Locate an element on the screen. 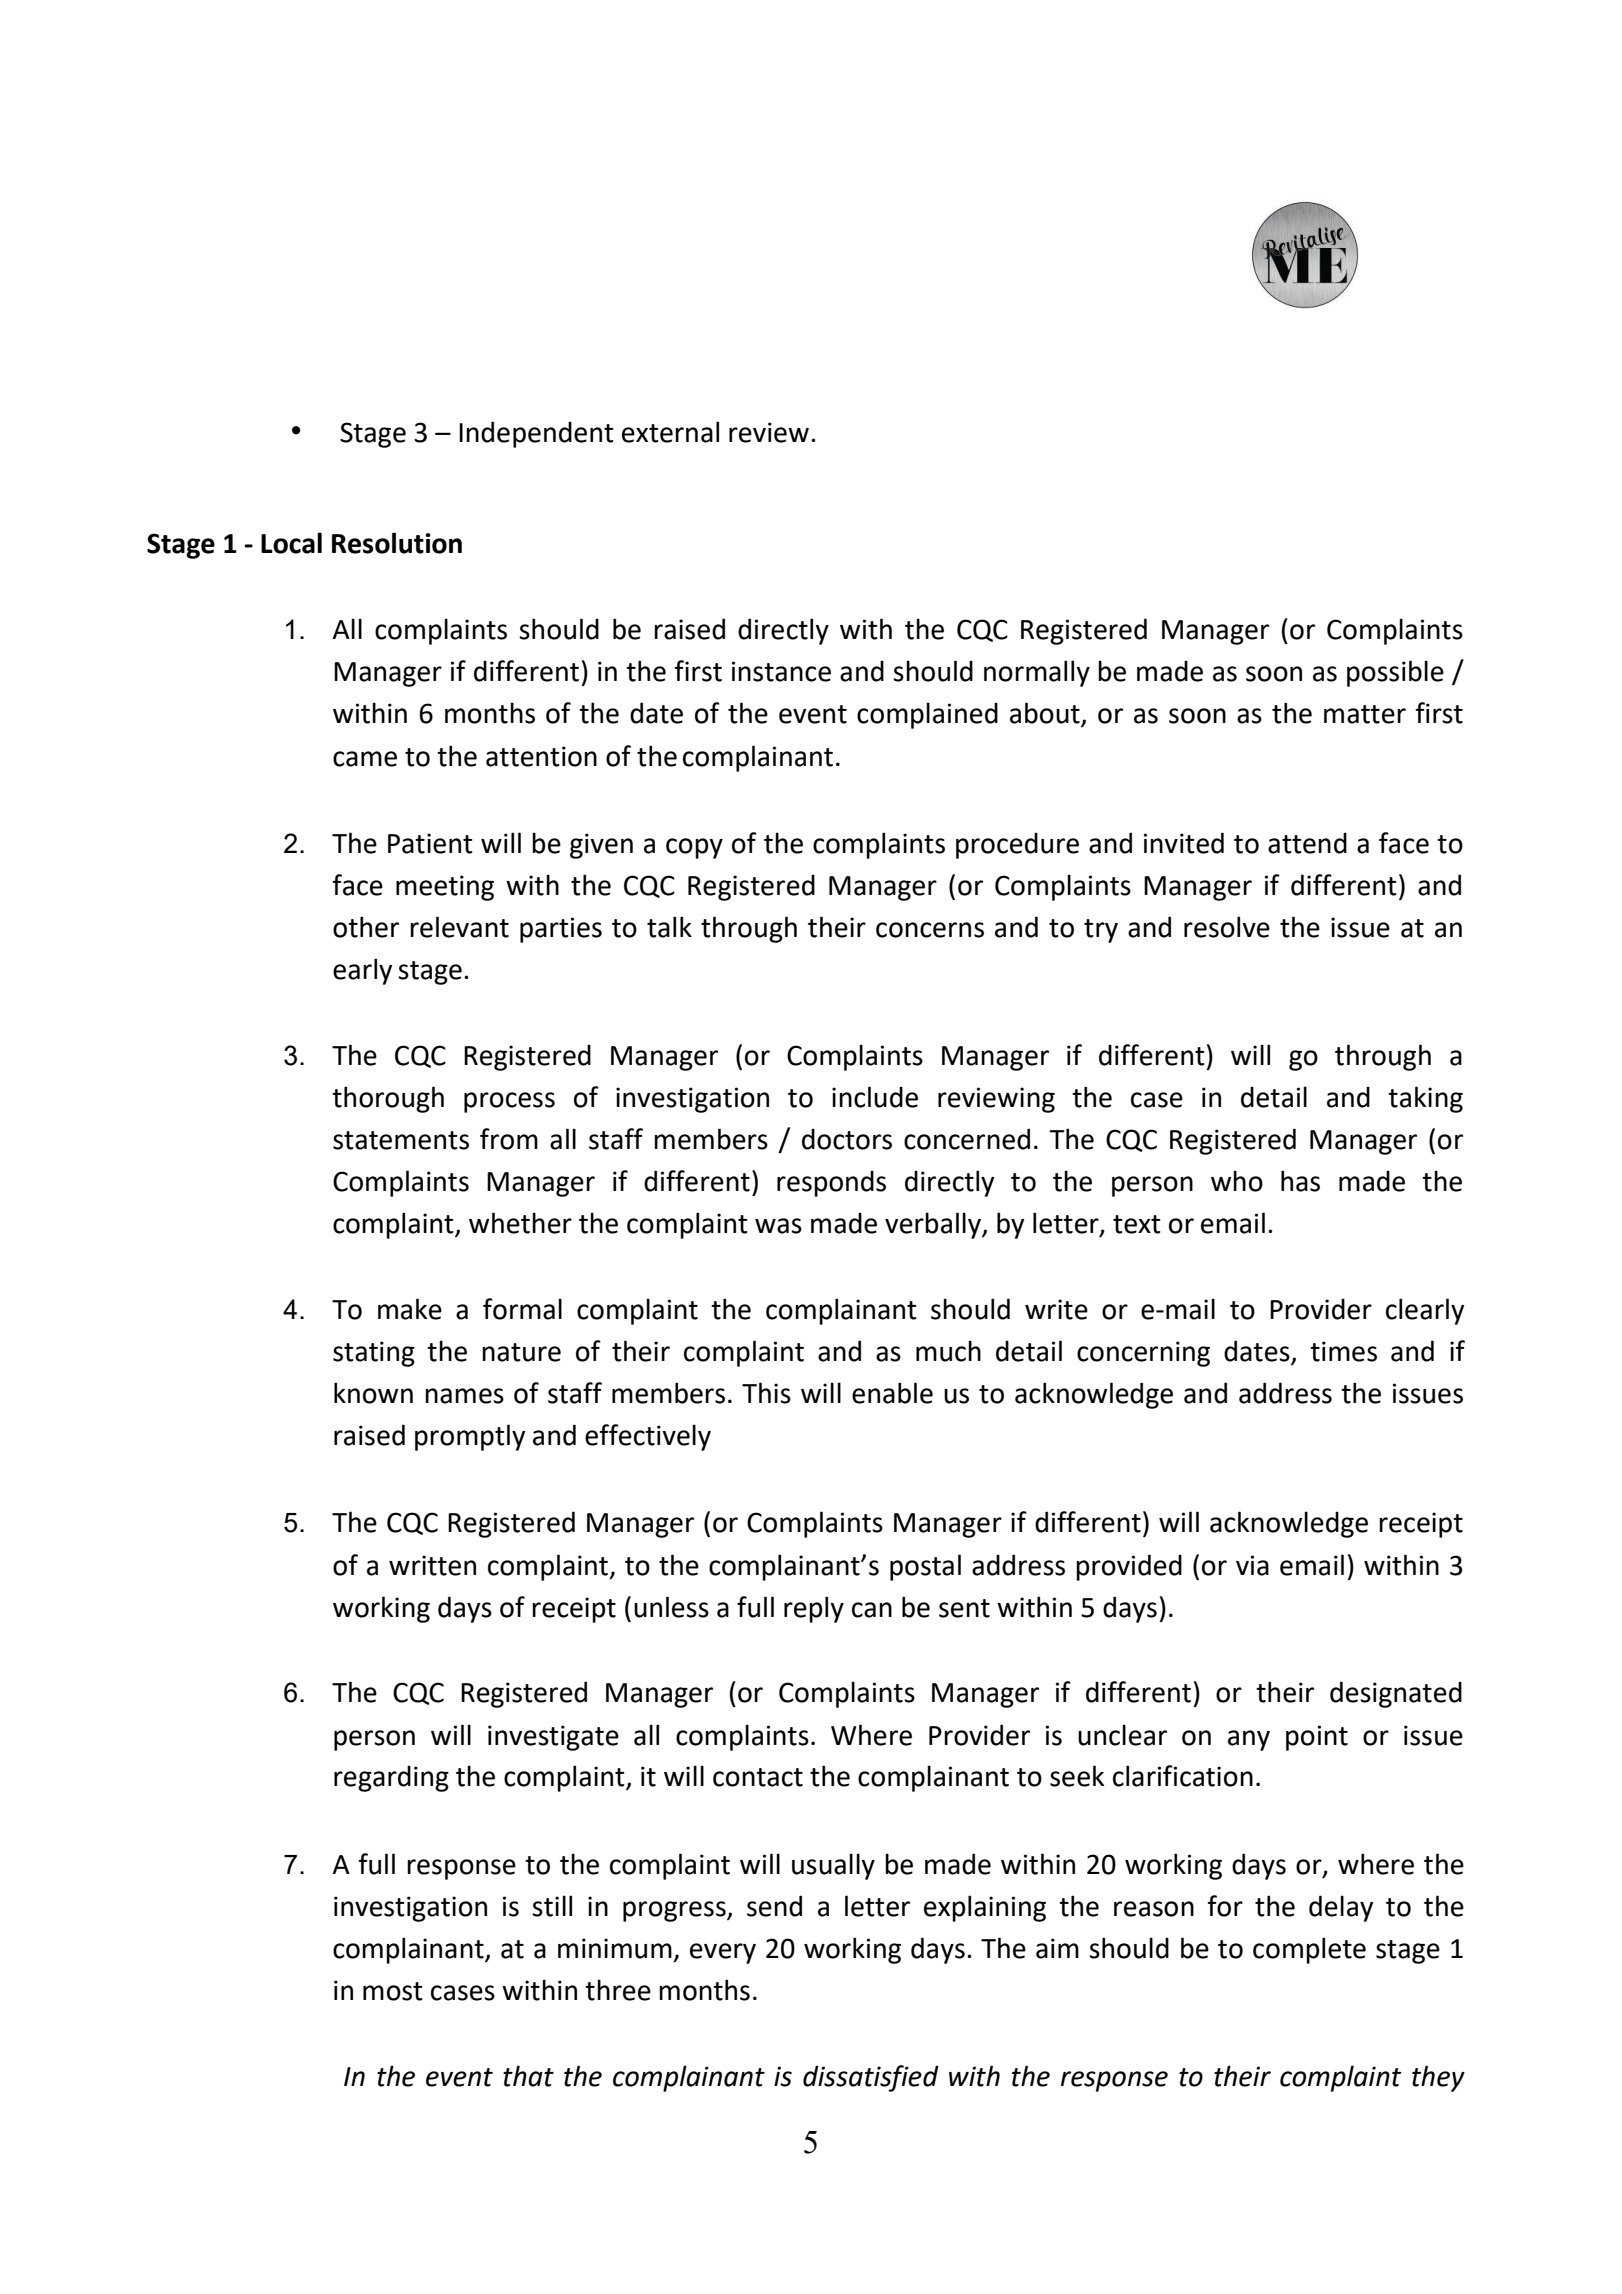 The image size is (1622, 2294). via is located at coordinates (1252, 1565).
